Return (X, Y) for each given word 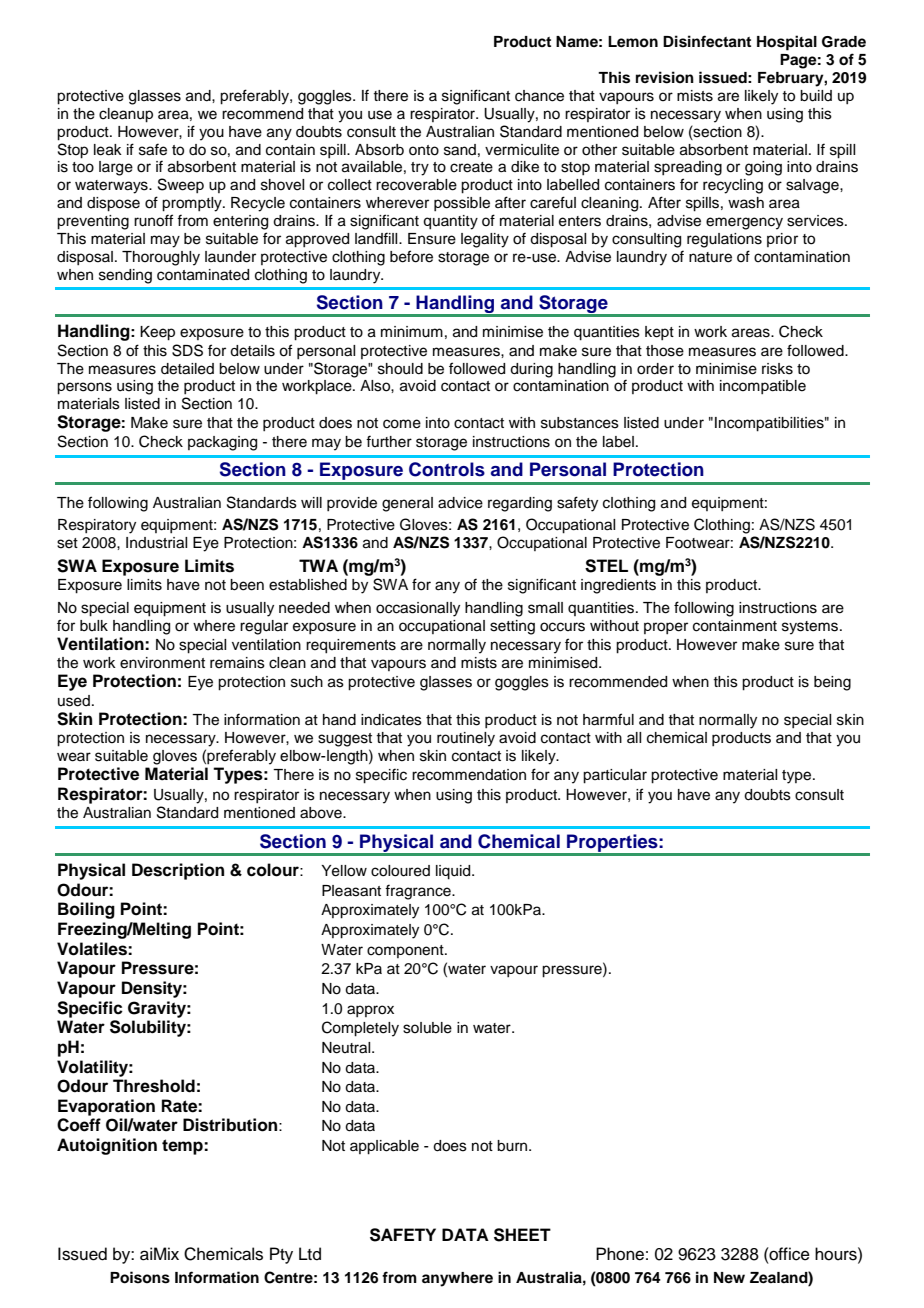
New (729, 1277)
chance (539, 96)
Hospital (787, 43)
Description (178, 871)
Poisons (140, 1277)
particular (615, 776)
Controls (447, 469)
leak (108, 150)
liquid (454, 872)
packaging (222, 443)
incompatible (763, 387)
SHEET (522, 1235)
